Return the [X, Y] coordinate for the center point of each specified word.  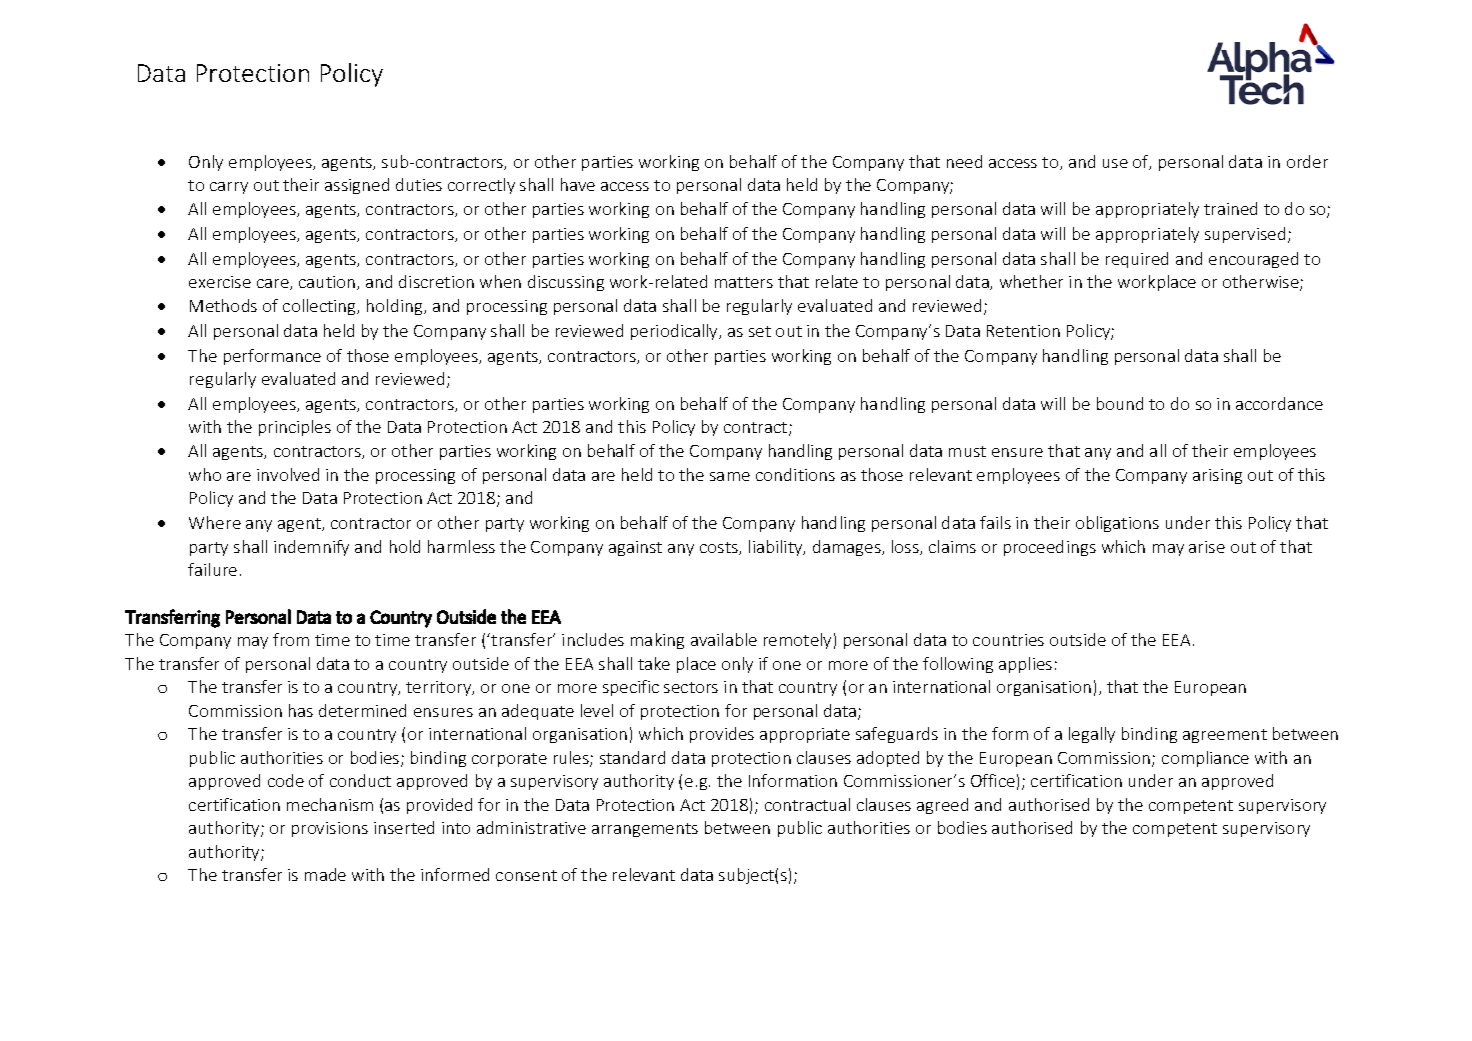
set [760, 331]
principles [295, 428]
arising [1217, 476]
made [325, 874]
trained [1230, 208]
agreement [1225, 736]
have [578, 184]
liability [777, 548]
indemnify [311, 548]
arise [1207, 547]
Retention [1023, 331]
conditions [795, 474]
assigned [357, 186]
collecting [321, 307]
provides [722, 735]
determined [362, 710]
